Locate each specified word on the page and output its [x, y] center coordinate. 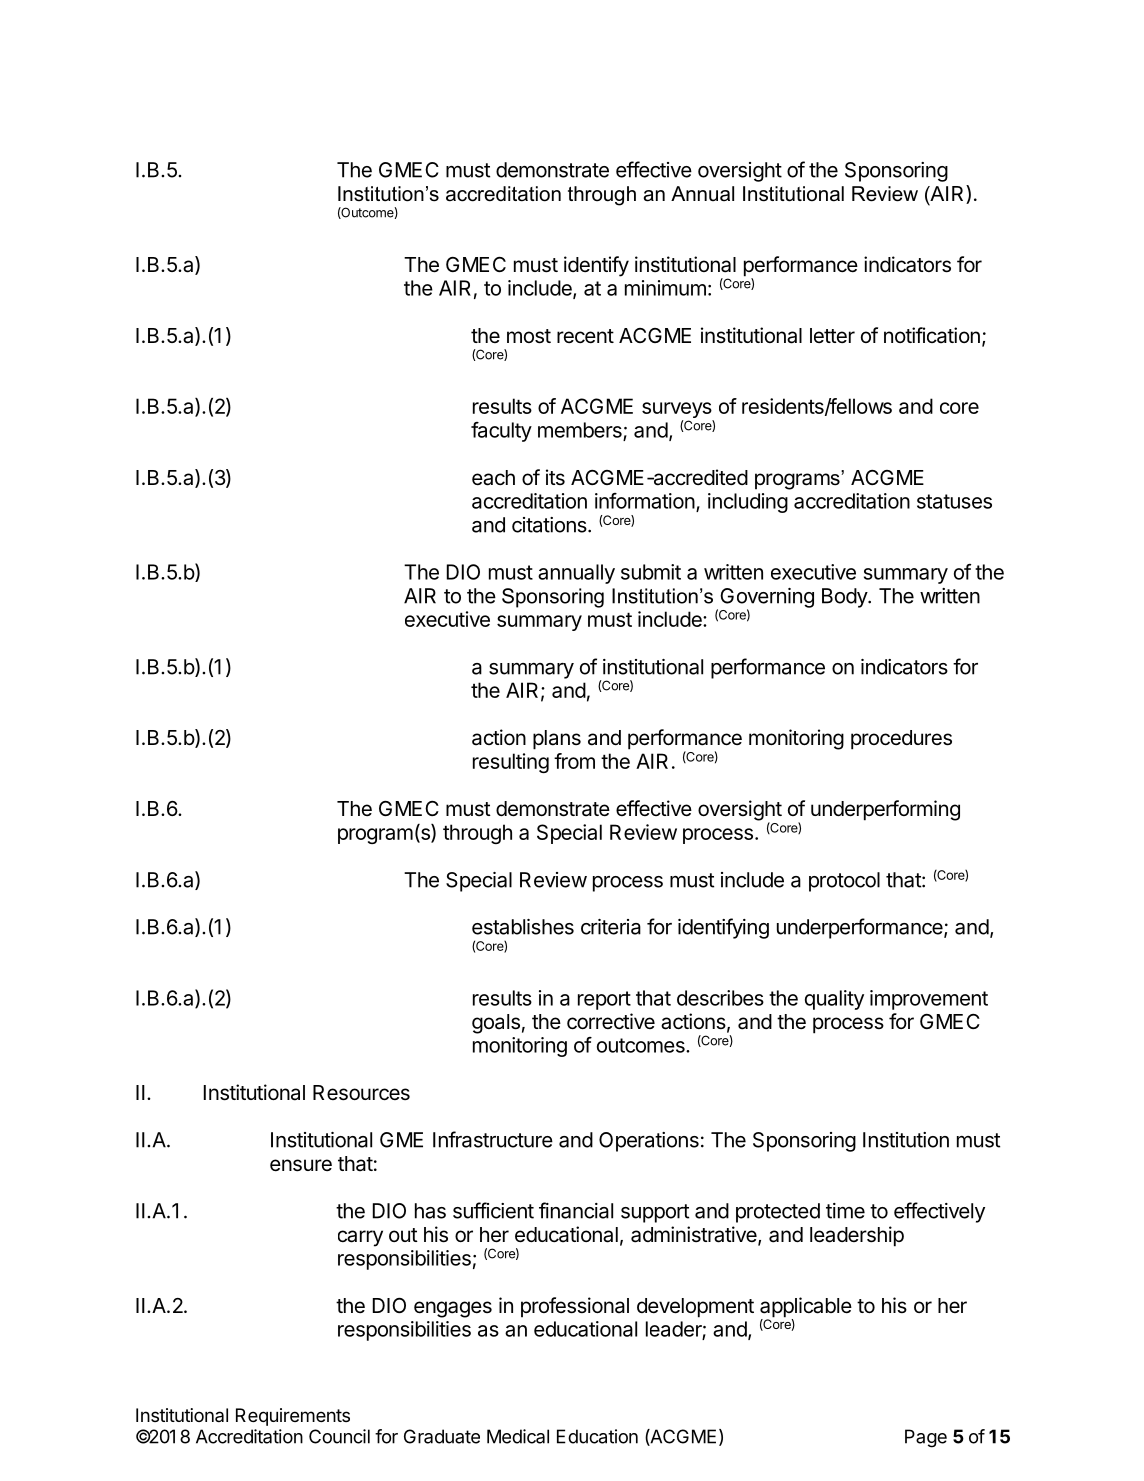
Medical [518, 1436]
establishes [523, 927]
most [529, 336]
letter [832, 335]
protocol [844, 882]
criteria [611, 927]
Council [339, 1436]
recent [585, 336]
